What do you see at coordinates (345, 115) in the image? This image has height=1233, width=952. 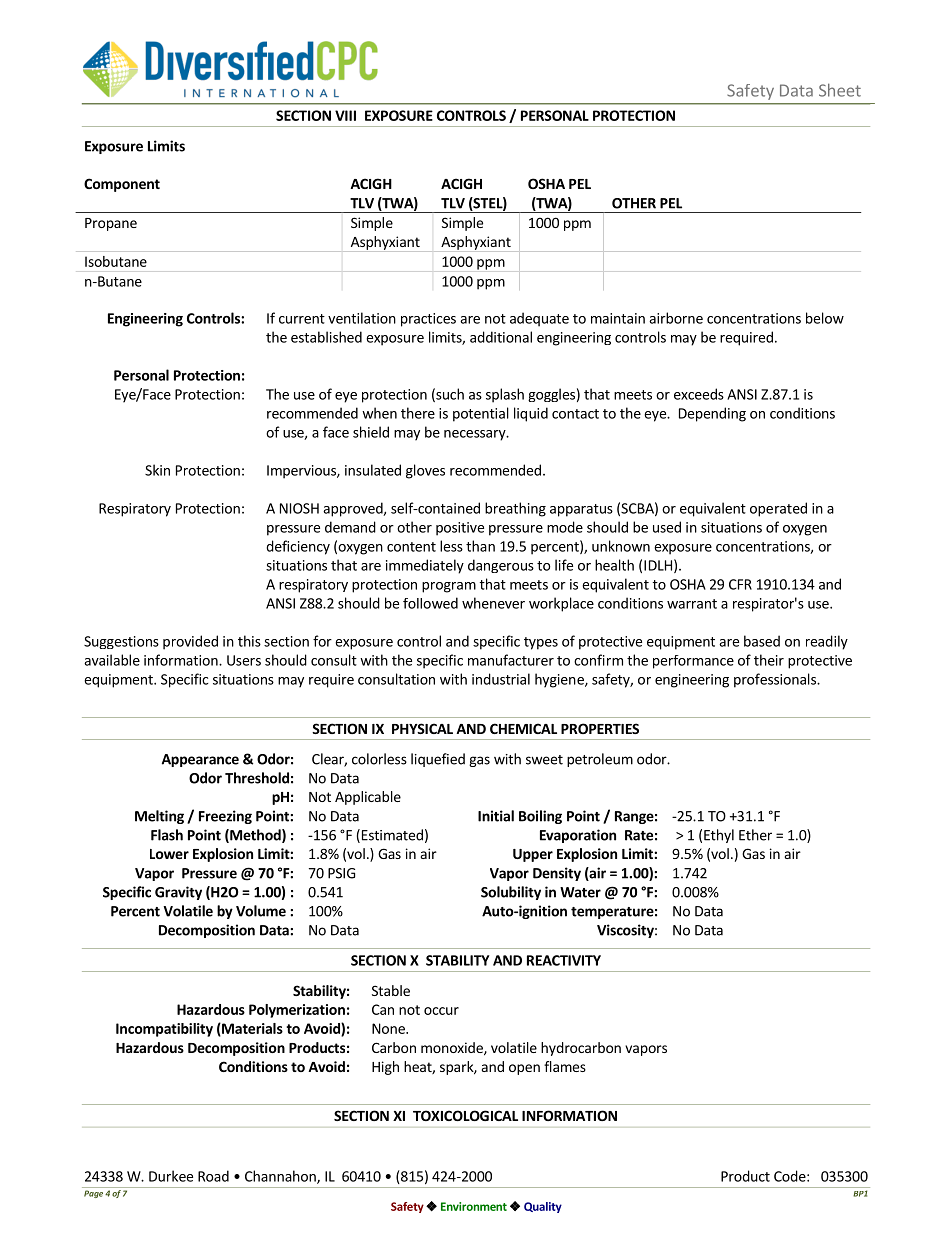 I see `VIII` at bounding box center [345, 115].
